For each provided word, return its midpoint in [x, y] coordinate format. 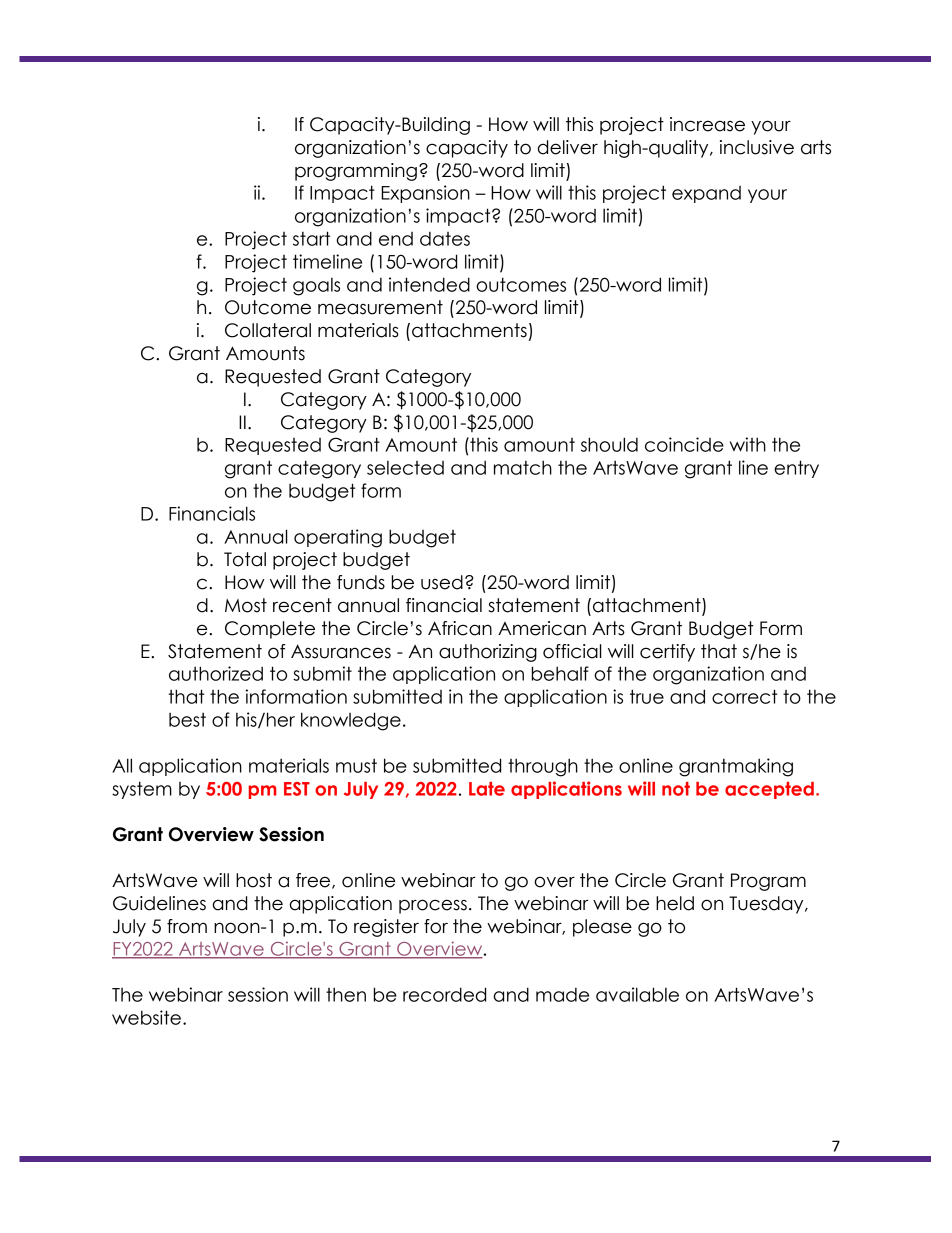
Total [245, 559]
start [311, 238]
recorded [444, 994]
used [442, 582]
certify [667, 653]
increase [707, 124]
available [637, 994]
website [146, 1017]
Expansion [425, 194]
